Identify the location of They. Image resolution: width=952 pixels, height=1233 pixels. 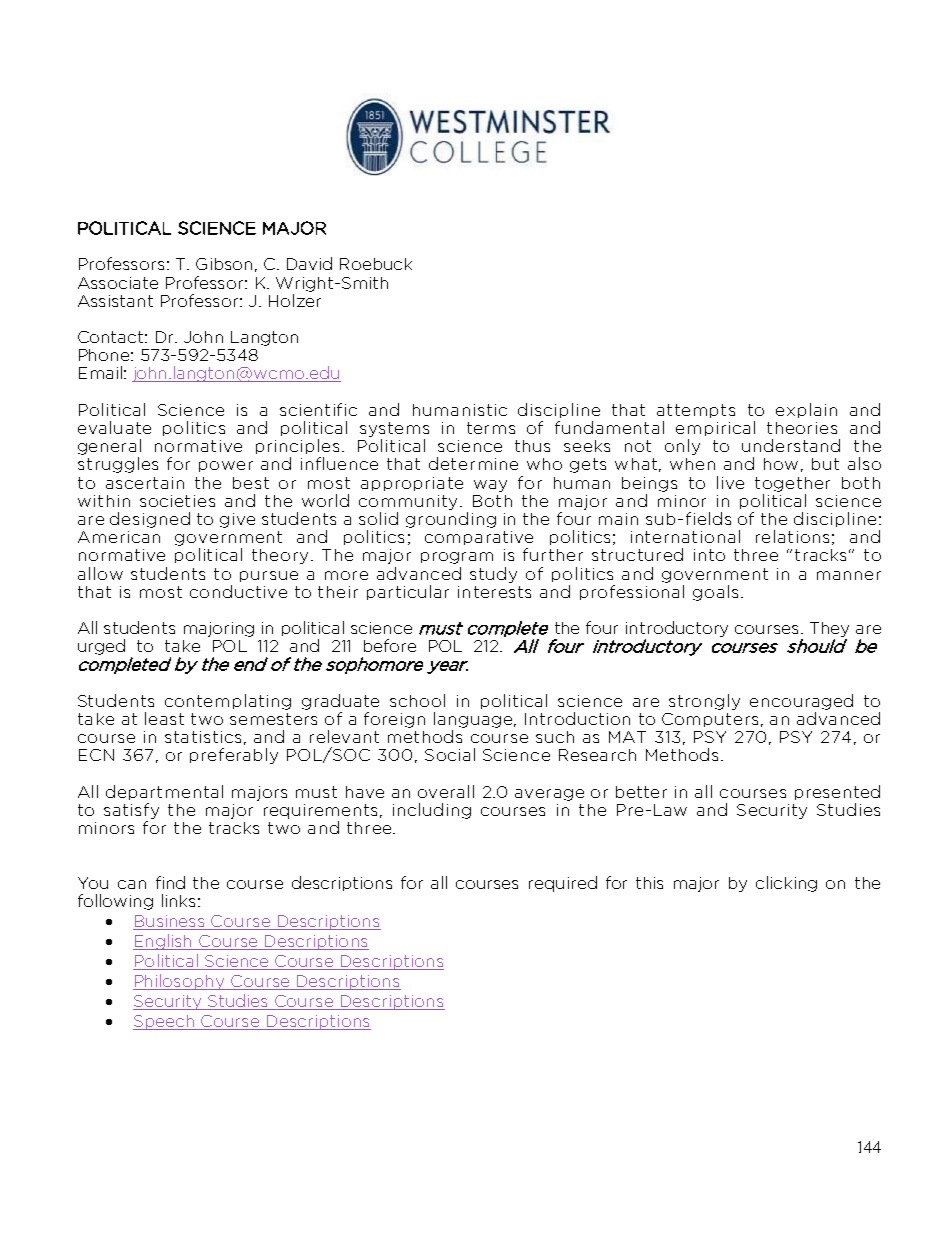
(829, 629).
